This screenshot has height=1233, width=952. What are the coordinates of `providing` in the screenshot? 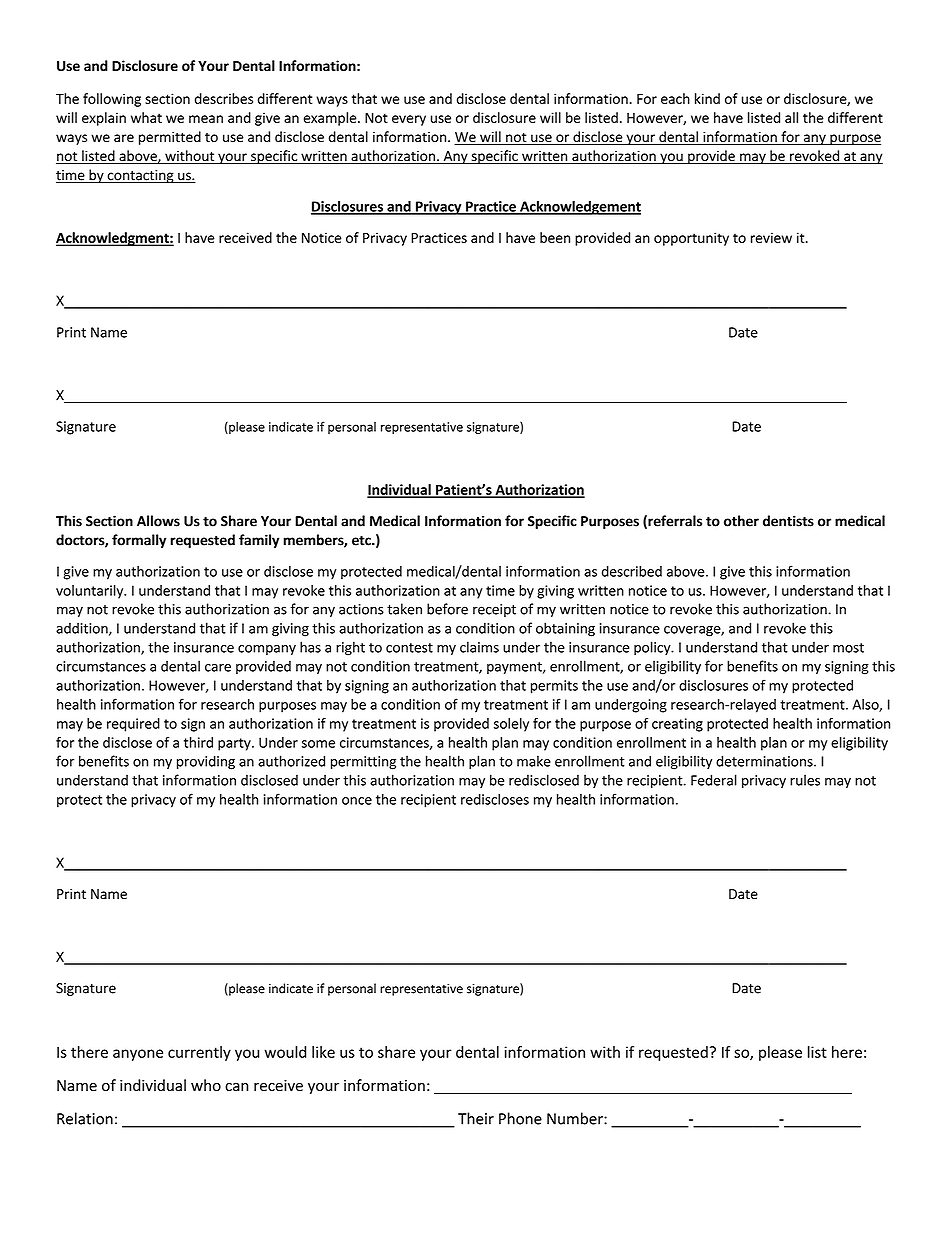 It's located at (206, 762).
